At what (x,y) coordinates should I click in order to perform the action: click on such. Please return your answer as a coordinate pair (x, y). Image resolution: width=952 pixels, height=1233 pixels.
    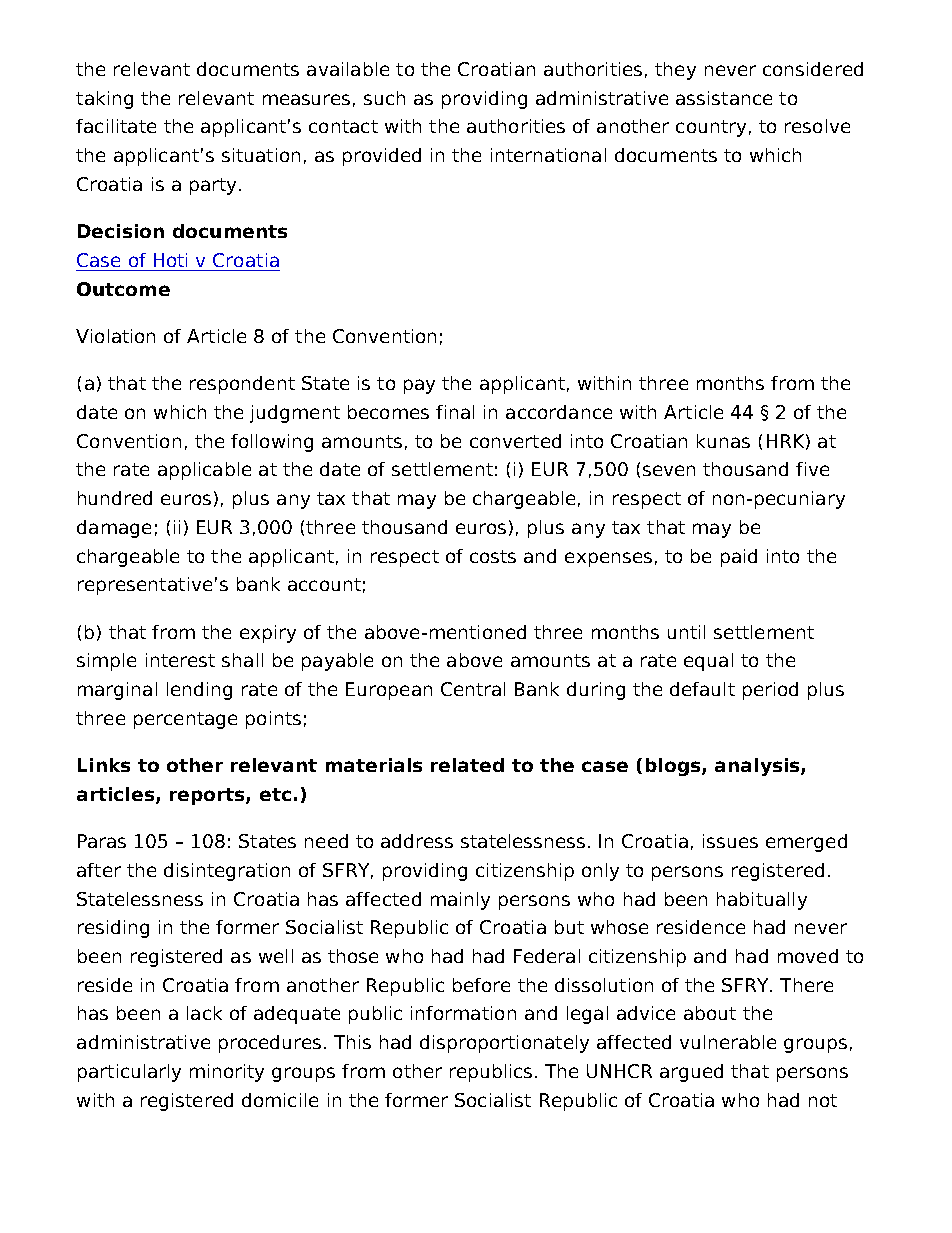
    Looking at the image, I should click on (384, 98).
